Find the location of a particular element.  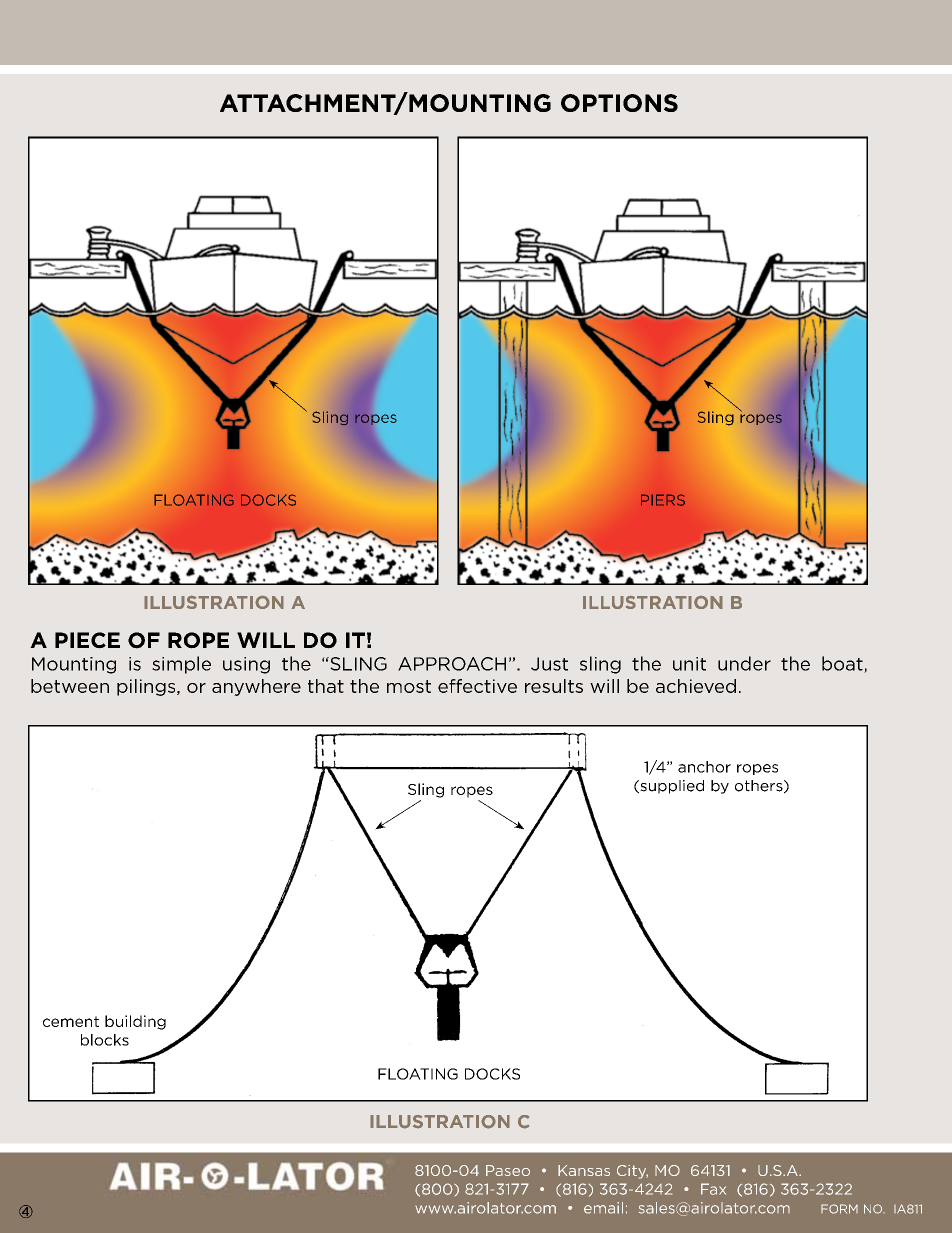

unit is located at coordinates (689, 664).
